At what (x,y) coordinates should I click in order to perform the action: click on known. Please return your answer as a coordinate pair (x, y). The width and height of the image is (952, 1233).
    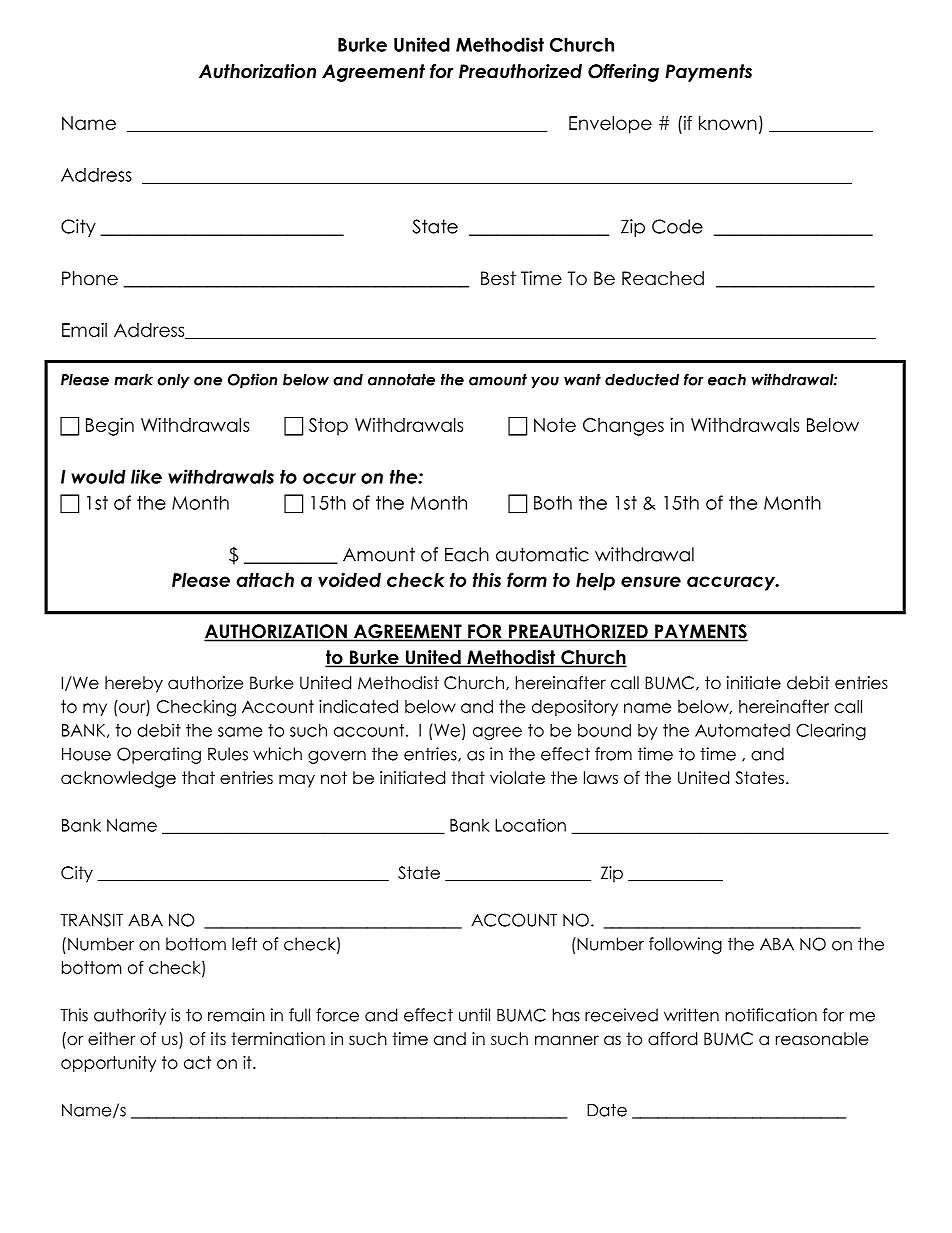
    Looking at the image, I should click on (728, 123).
